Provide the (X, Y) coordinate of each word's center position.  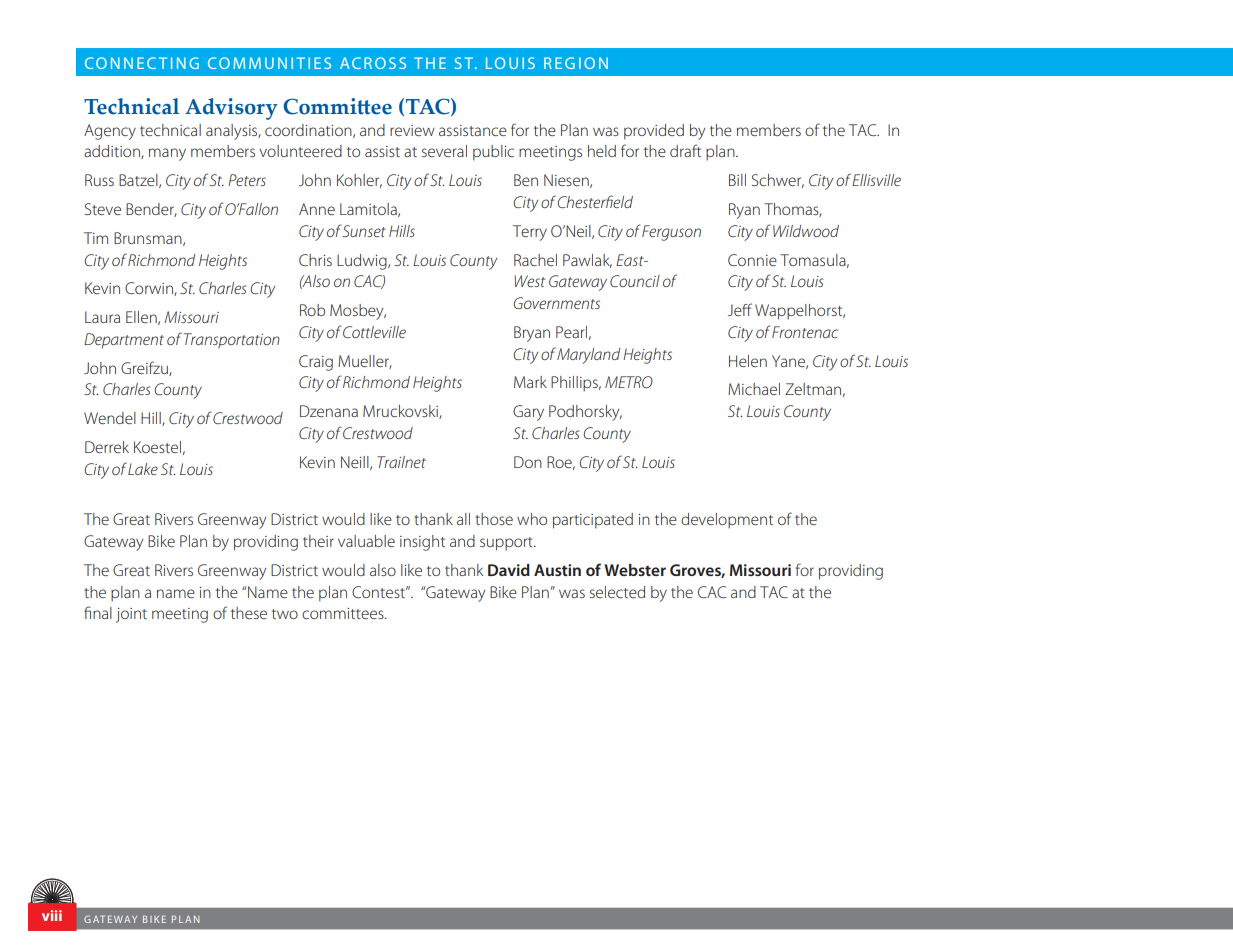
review (412, 130)
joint (131, 615)
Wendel (110, 418)
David (509, 570)
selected (617, 592)
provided (654, 132)
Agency (110, 132)
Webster (635, 570)
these (249, 613)
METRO (629, 382)
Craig (316, 363)
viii (52, 915)
